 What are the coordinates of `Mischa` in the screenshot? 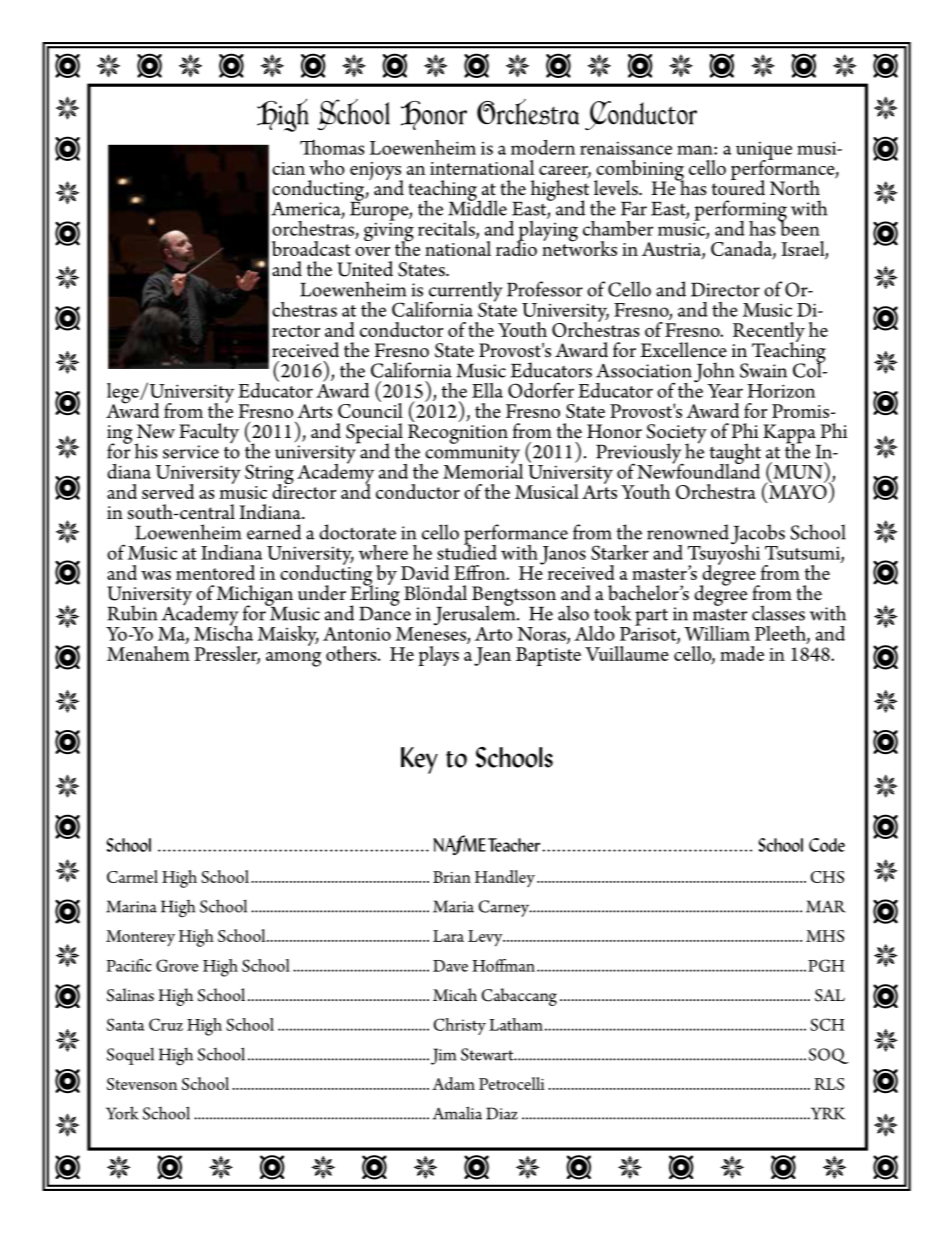 It's located at (223, 632).
